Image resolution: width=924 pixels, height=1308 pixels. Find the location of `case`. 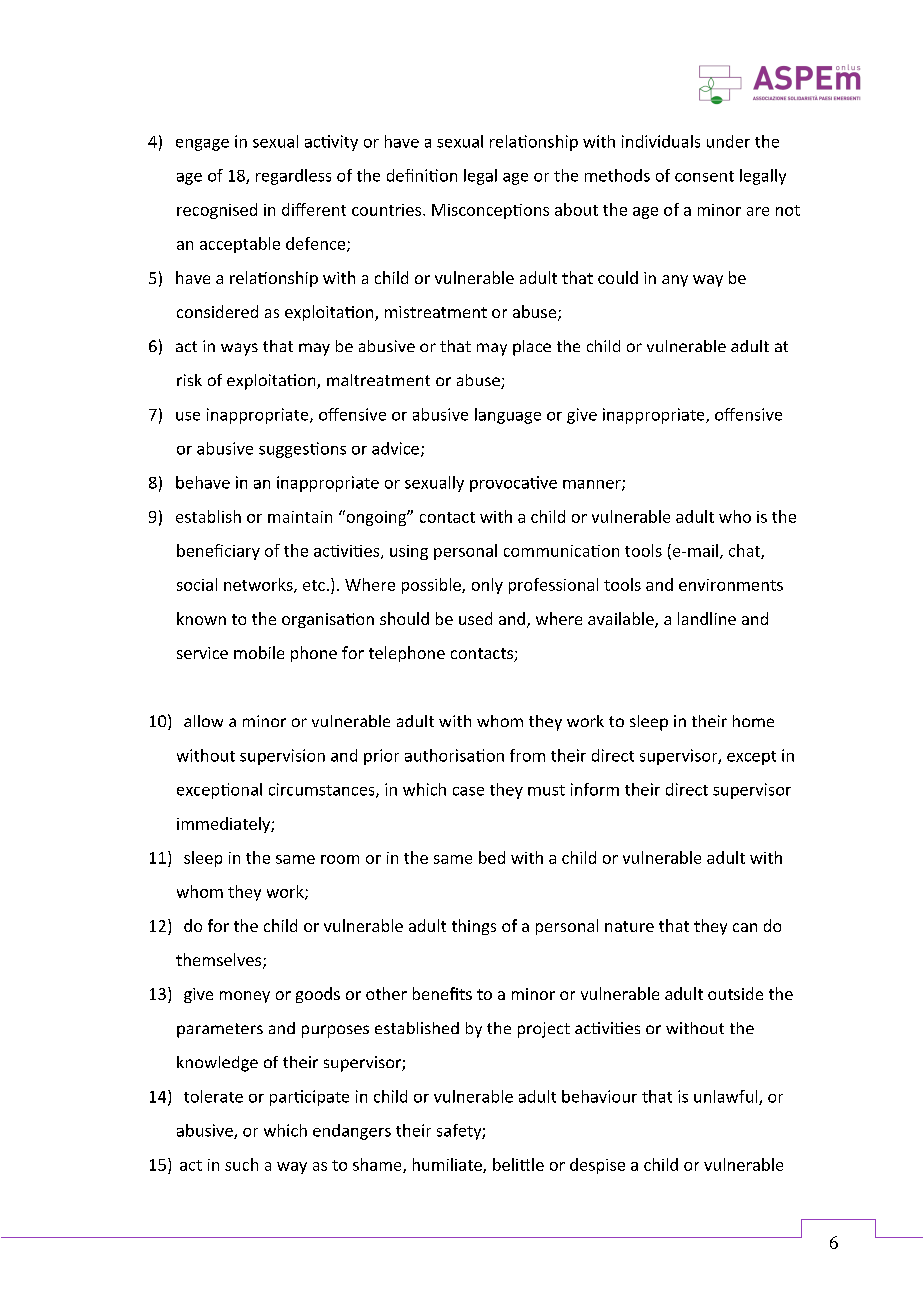

case is located at coordinates (468, 791).
